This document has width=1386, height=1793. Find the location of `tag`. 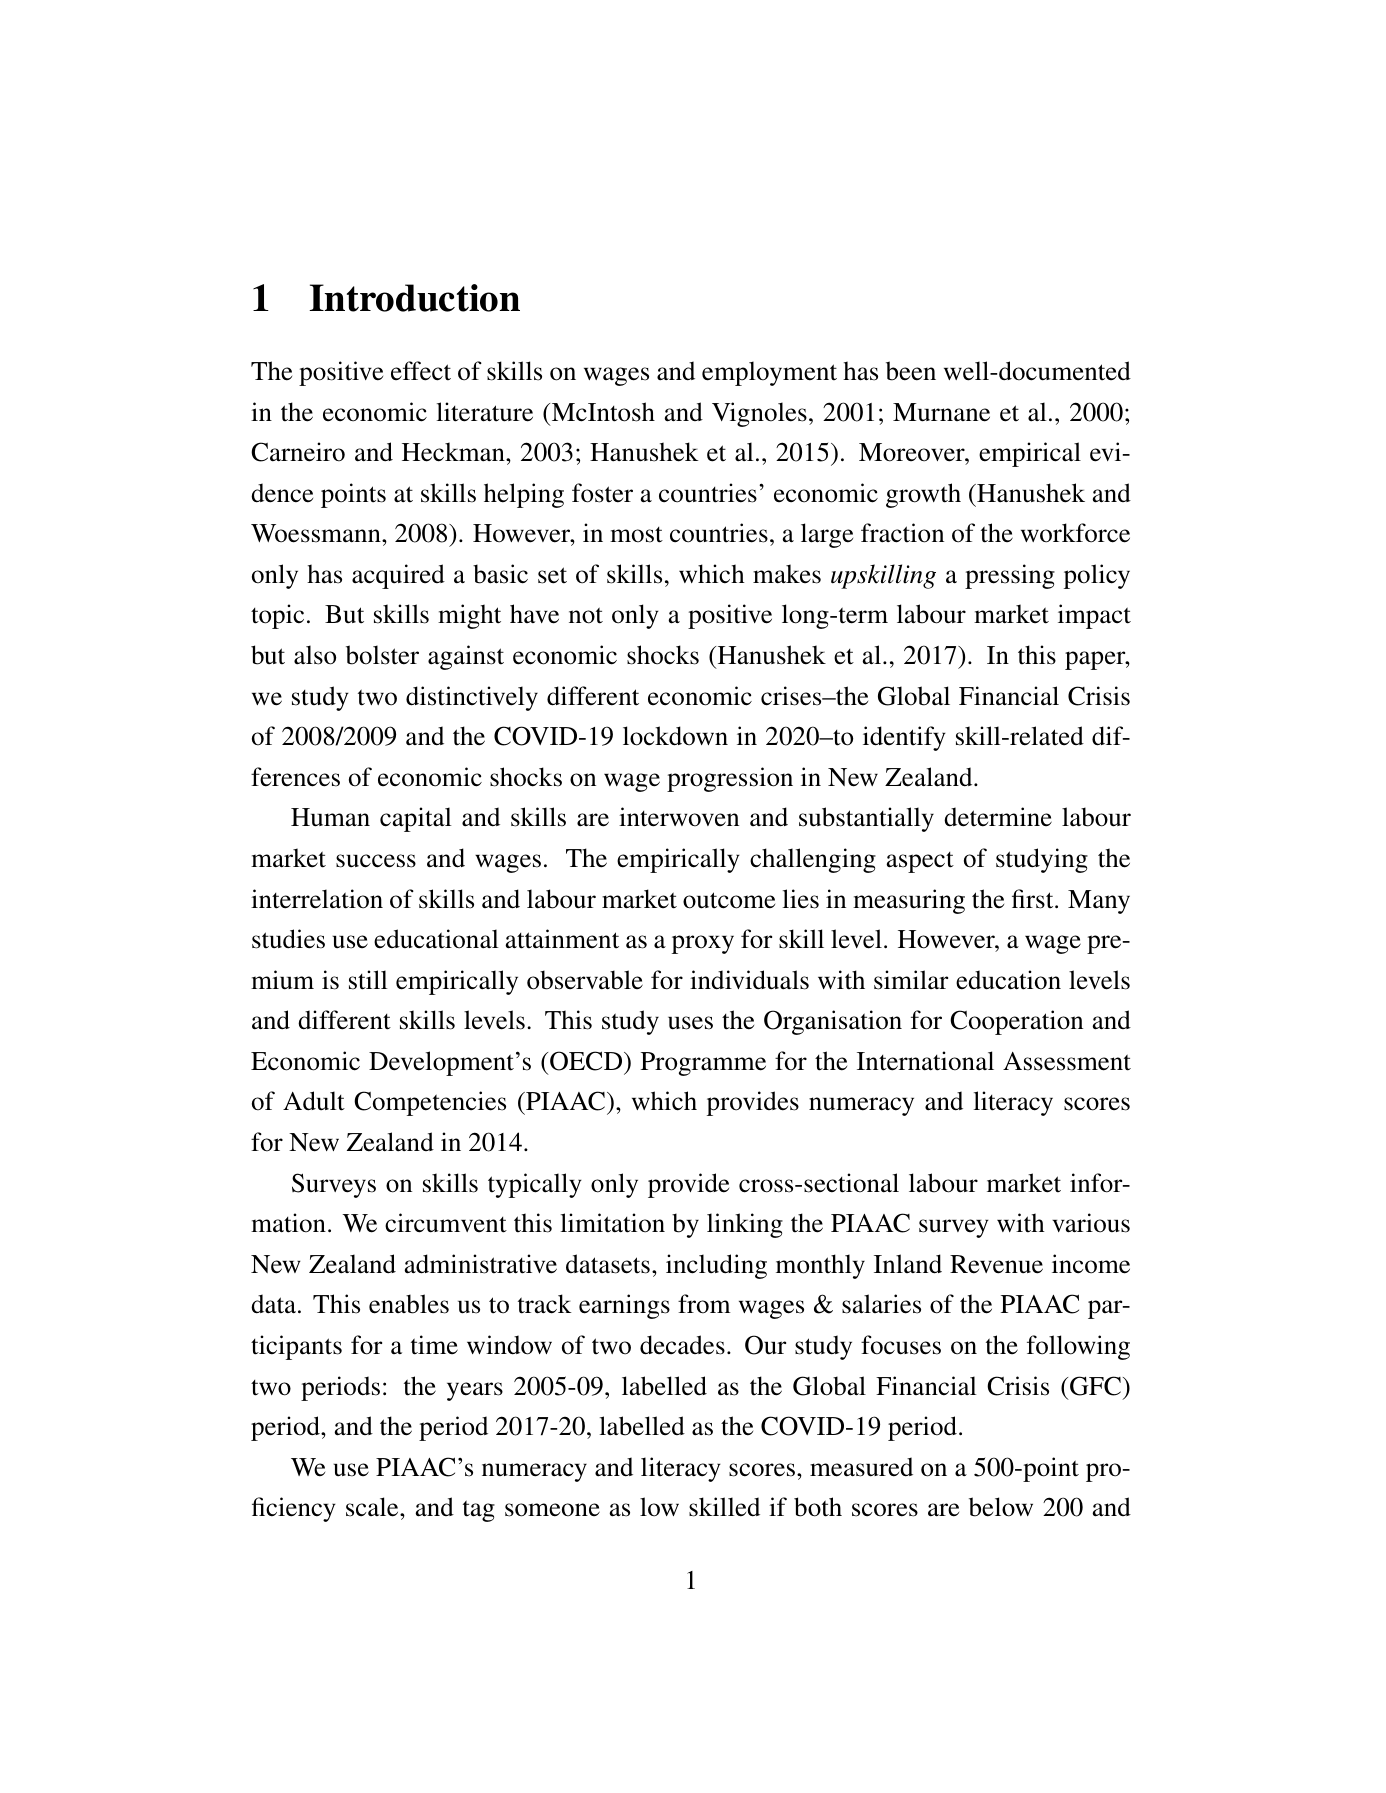

tag is located at coordinates (479, 1511).
